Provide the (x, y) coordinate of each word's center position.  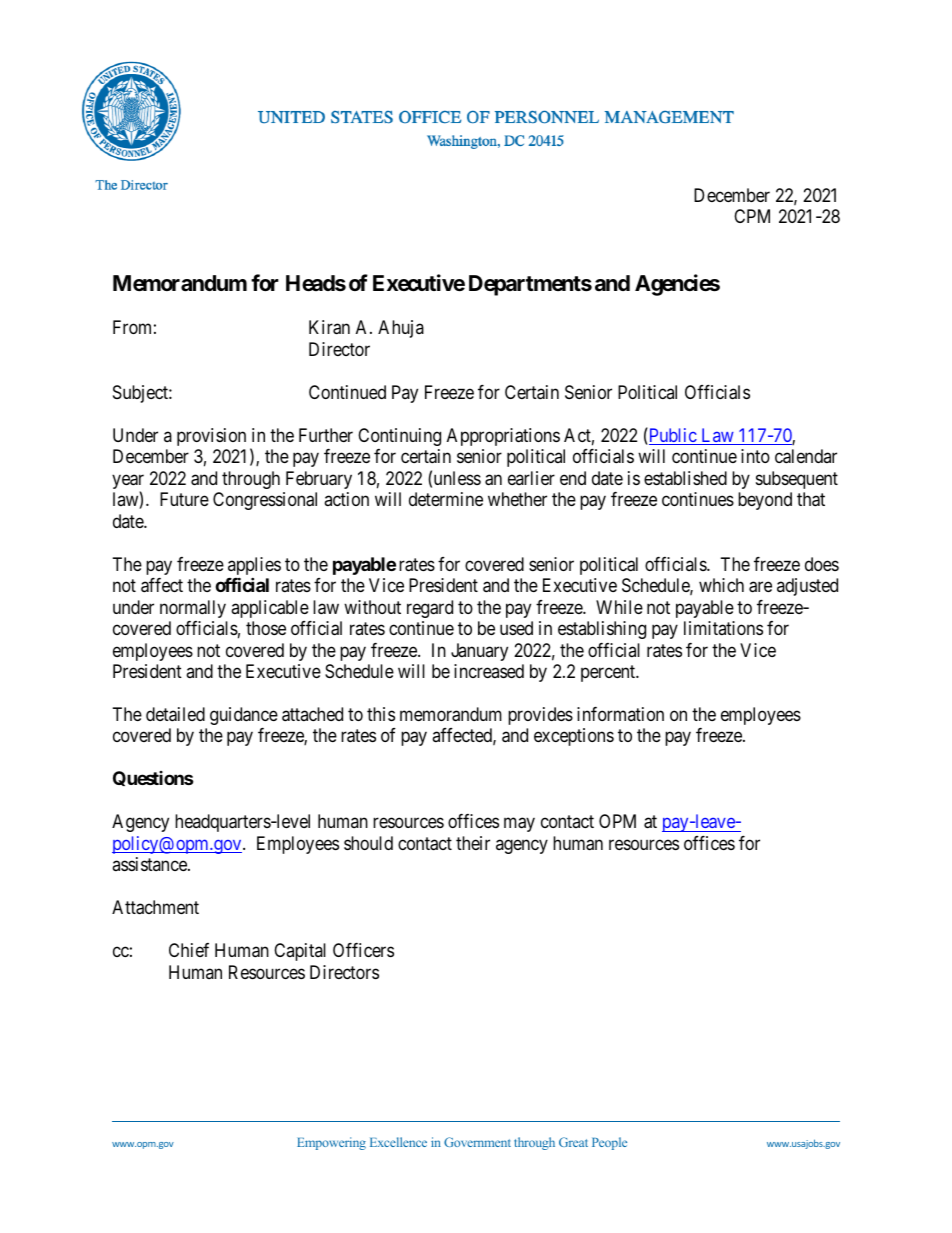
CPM (752, 216)
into (755, 456)
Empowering (331, 1143)
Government (477, 1142)
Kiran (329, 327)
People (609, 1143)
